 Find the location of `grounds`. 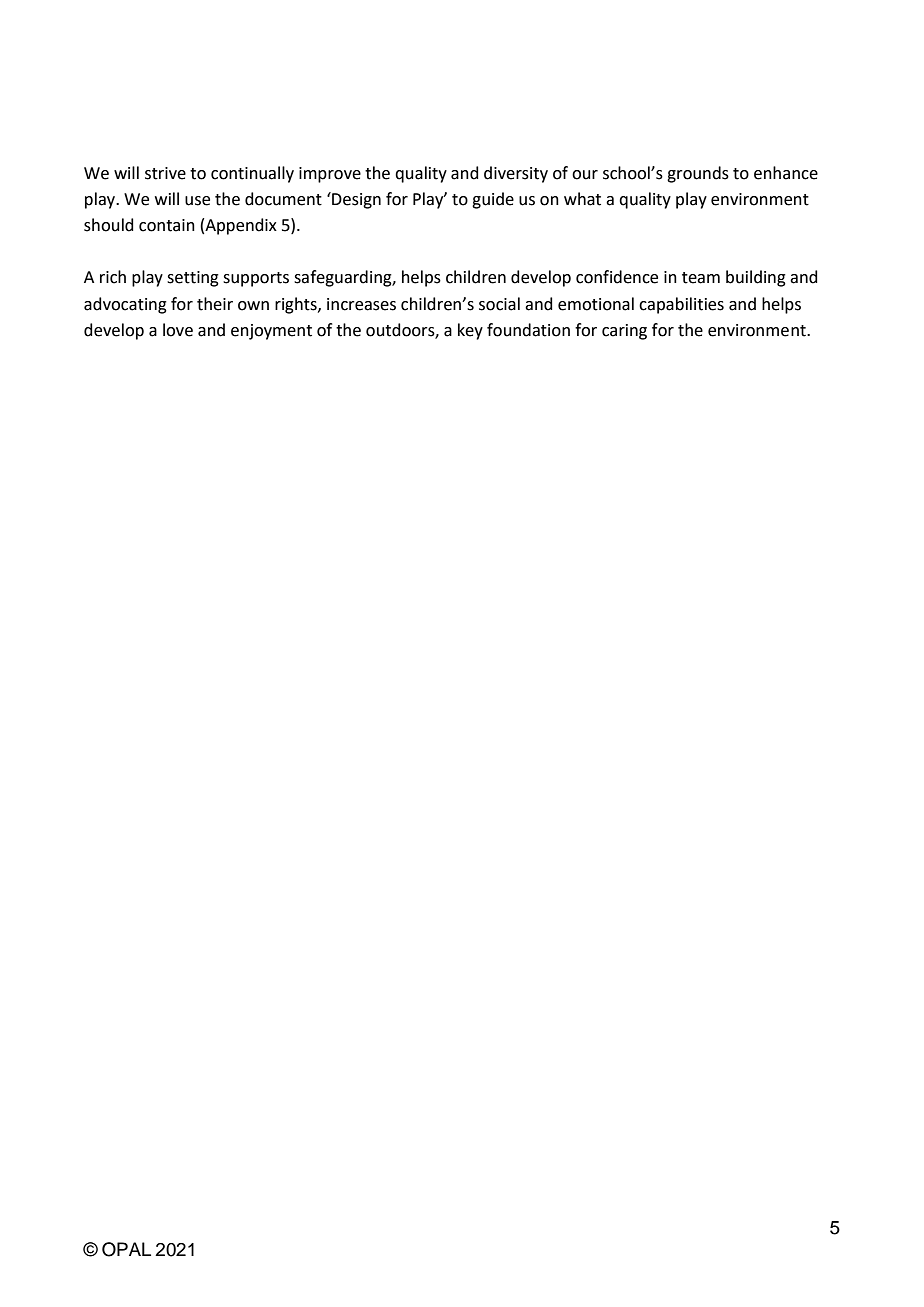

grounds is located at coordinates (698, 174).
